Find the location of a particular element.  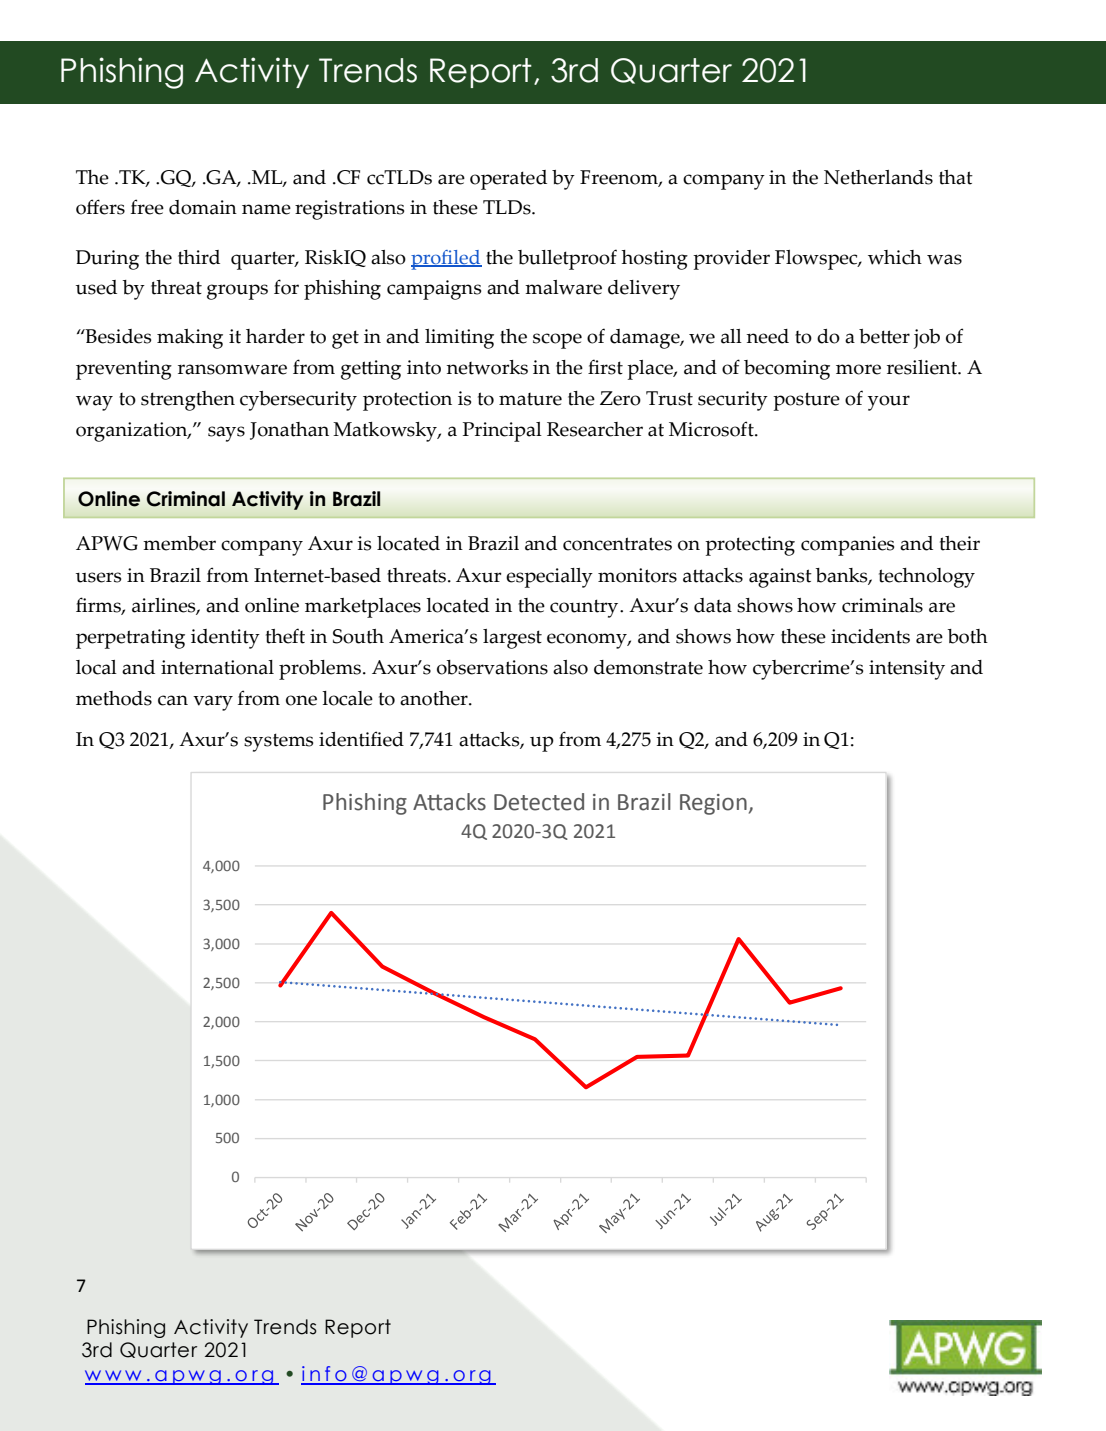

technology is located at coordinates (927, 578).
